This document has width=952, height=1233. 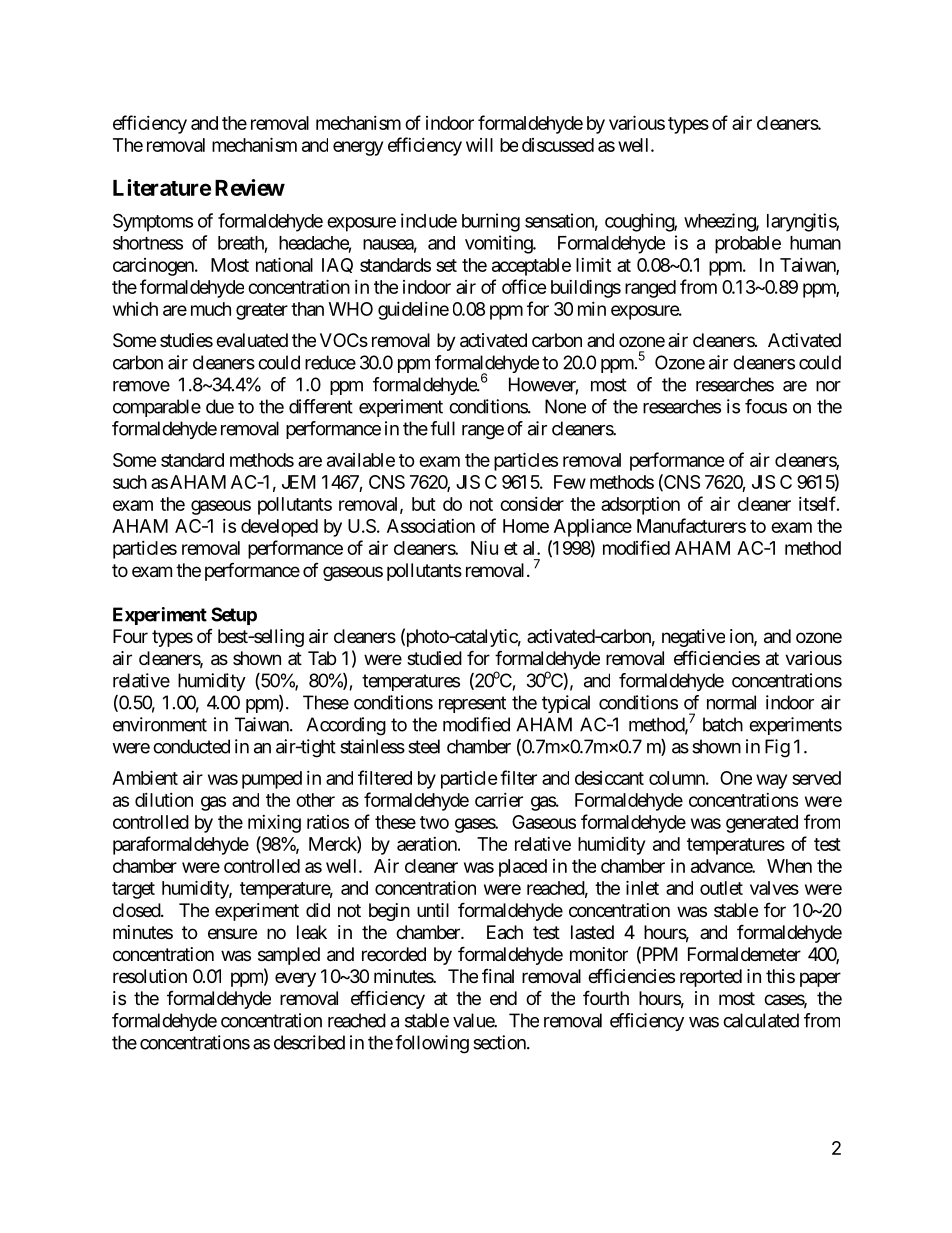 What do you see at coordinates (815, 243) in the document?
I see `human` at bounding box center [815, 243].
